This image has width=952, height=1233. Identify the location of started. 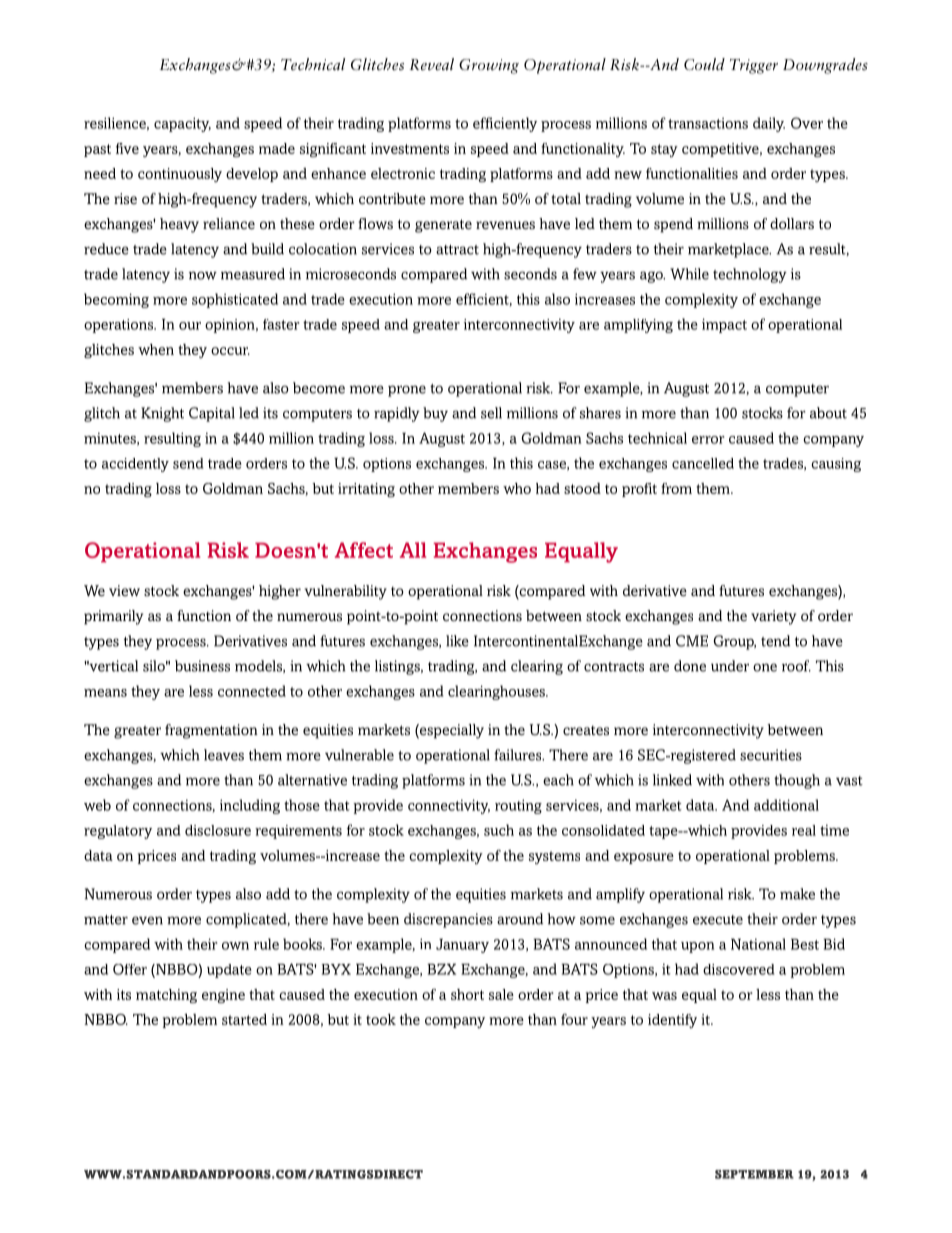
(244, 1019).
